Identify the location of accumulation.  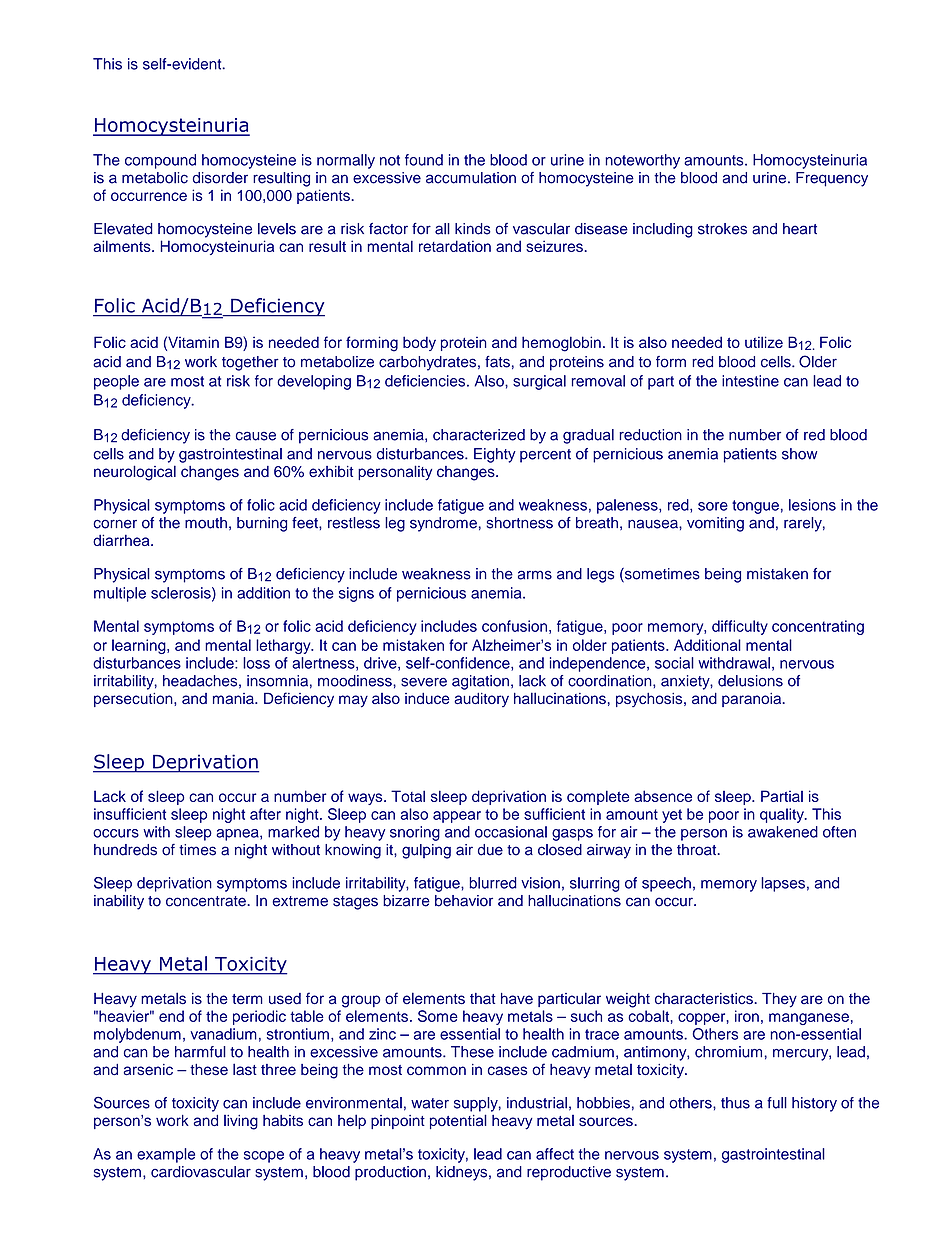
(471, 178).
